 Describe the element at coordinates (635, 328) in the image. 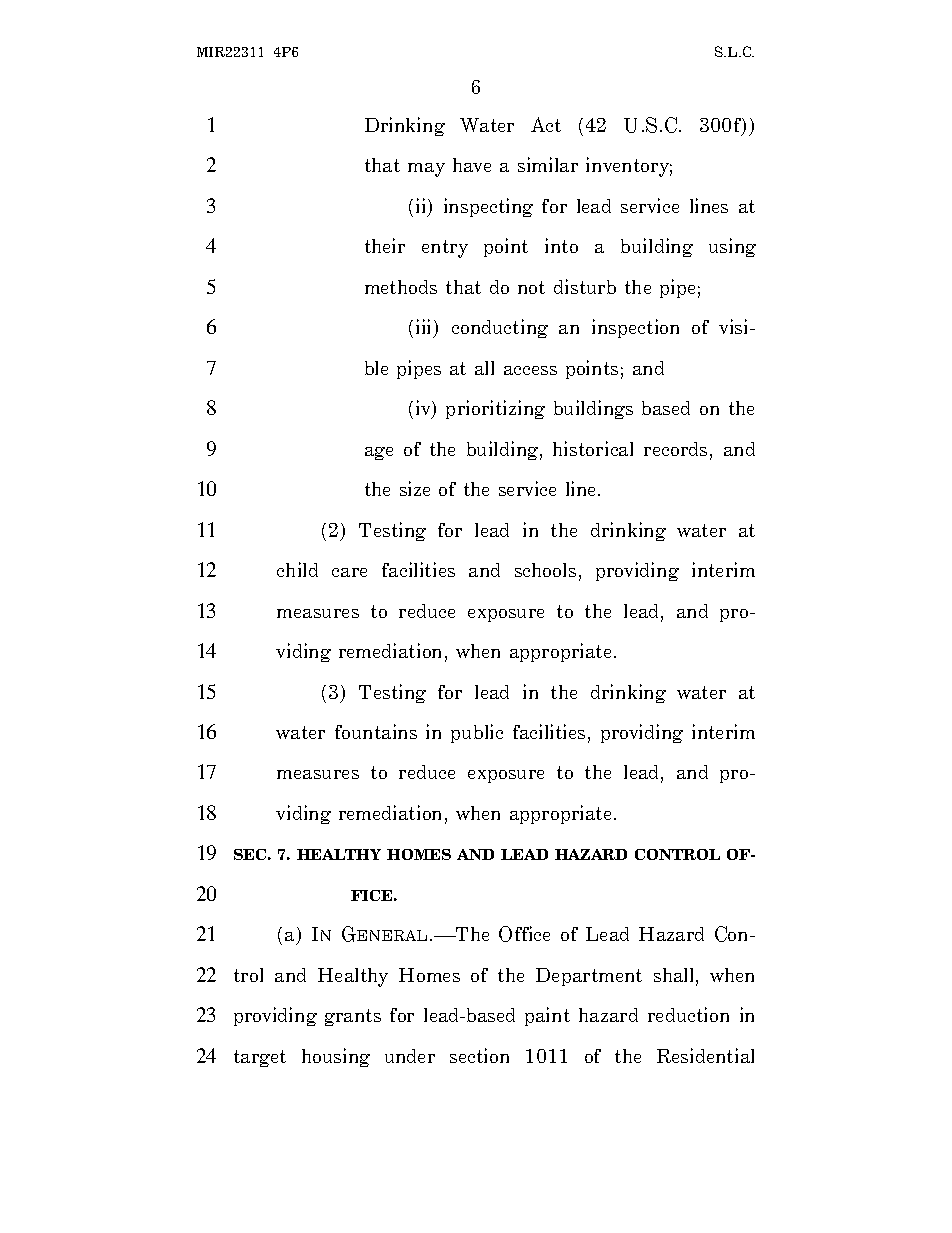

I see `inspection` at that location.
